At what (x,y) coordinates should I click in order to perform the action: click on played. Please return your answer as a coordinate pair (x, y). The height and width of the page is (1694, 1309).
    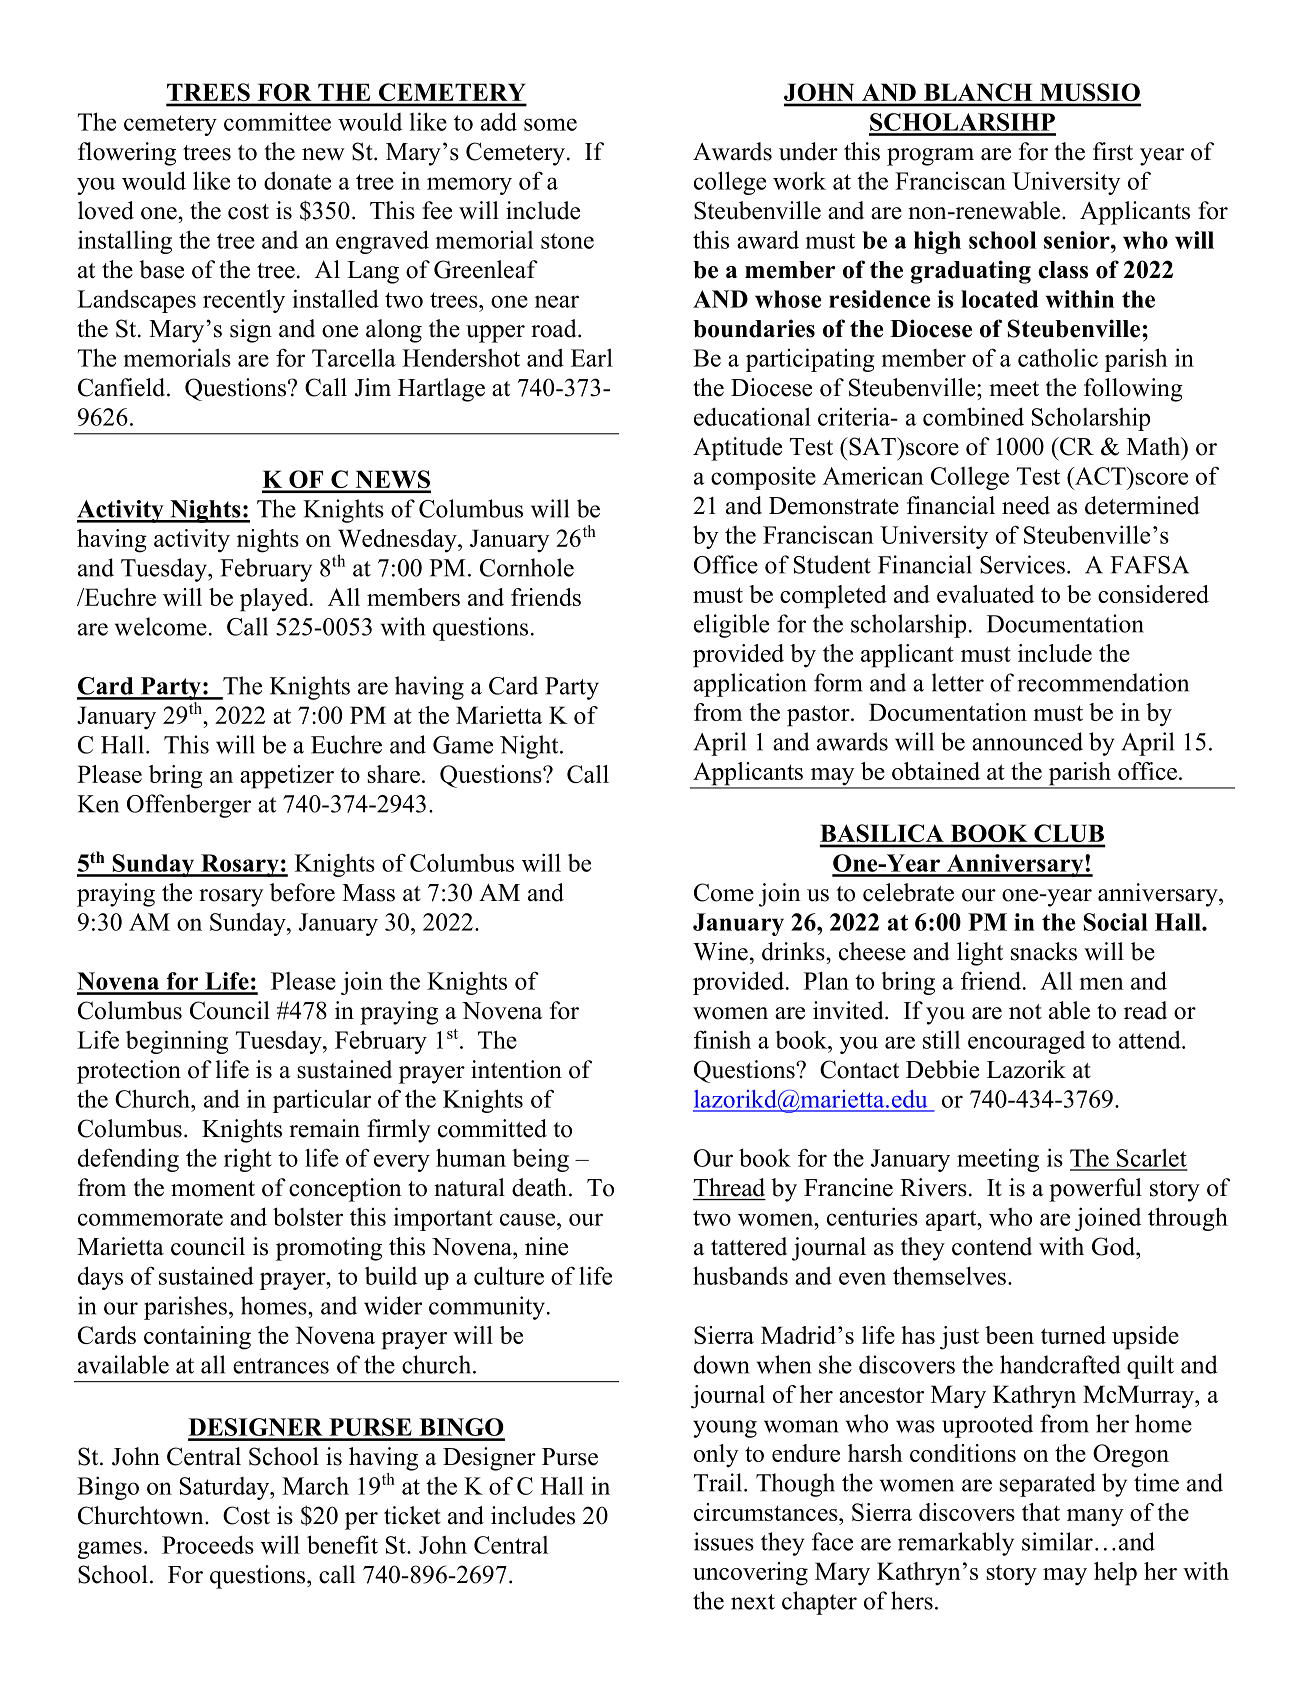
    Looking at the image, I should click on (275, 600).
